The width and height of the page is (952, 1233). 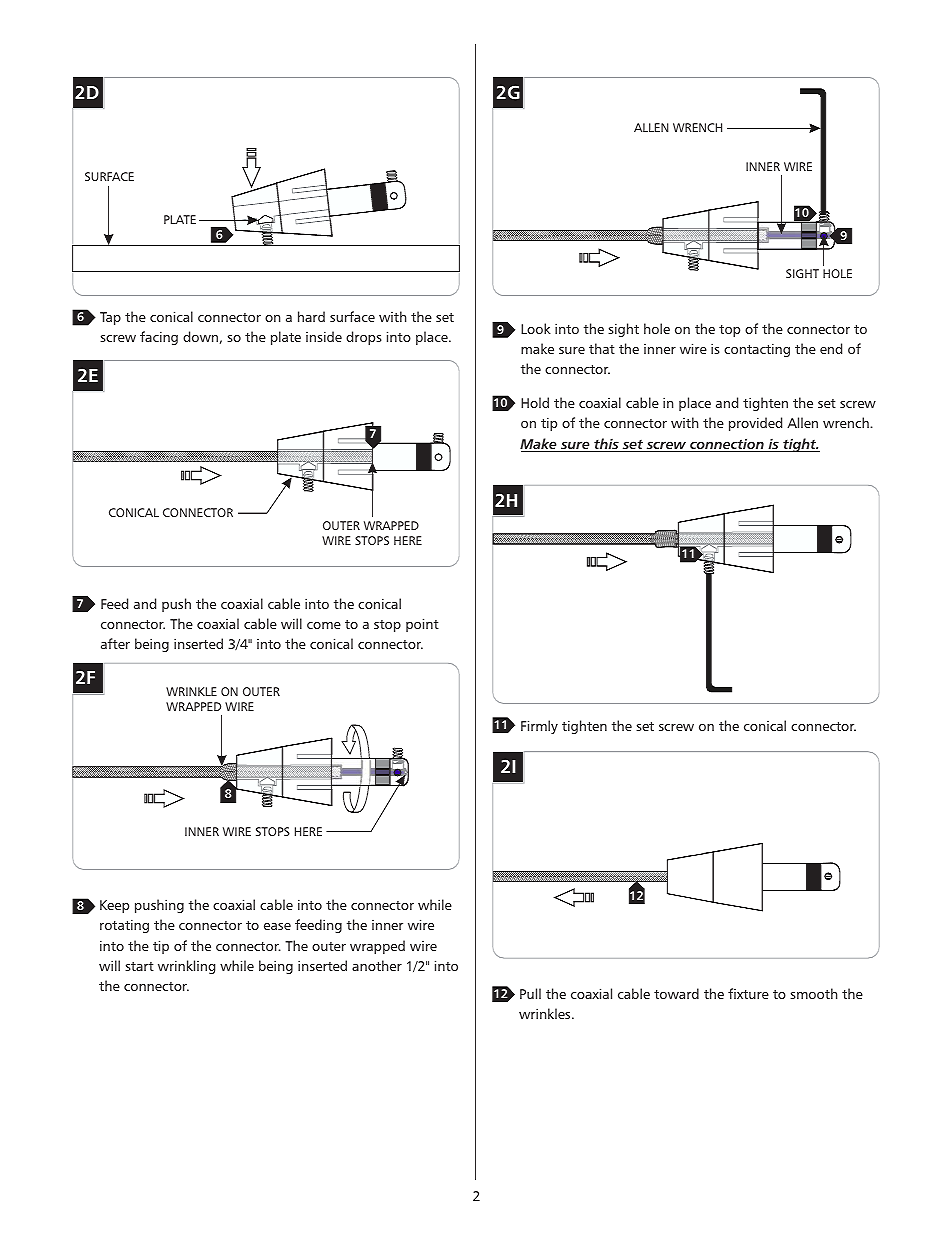 I want to click on ease, so click(x=277, y=926).
